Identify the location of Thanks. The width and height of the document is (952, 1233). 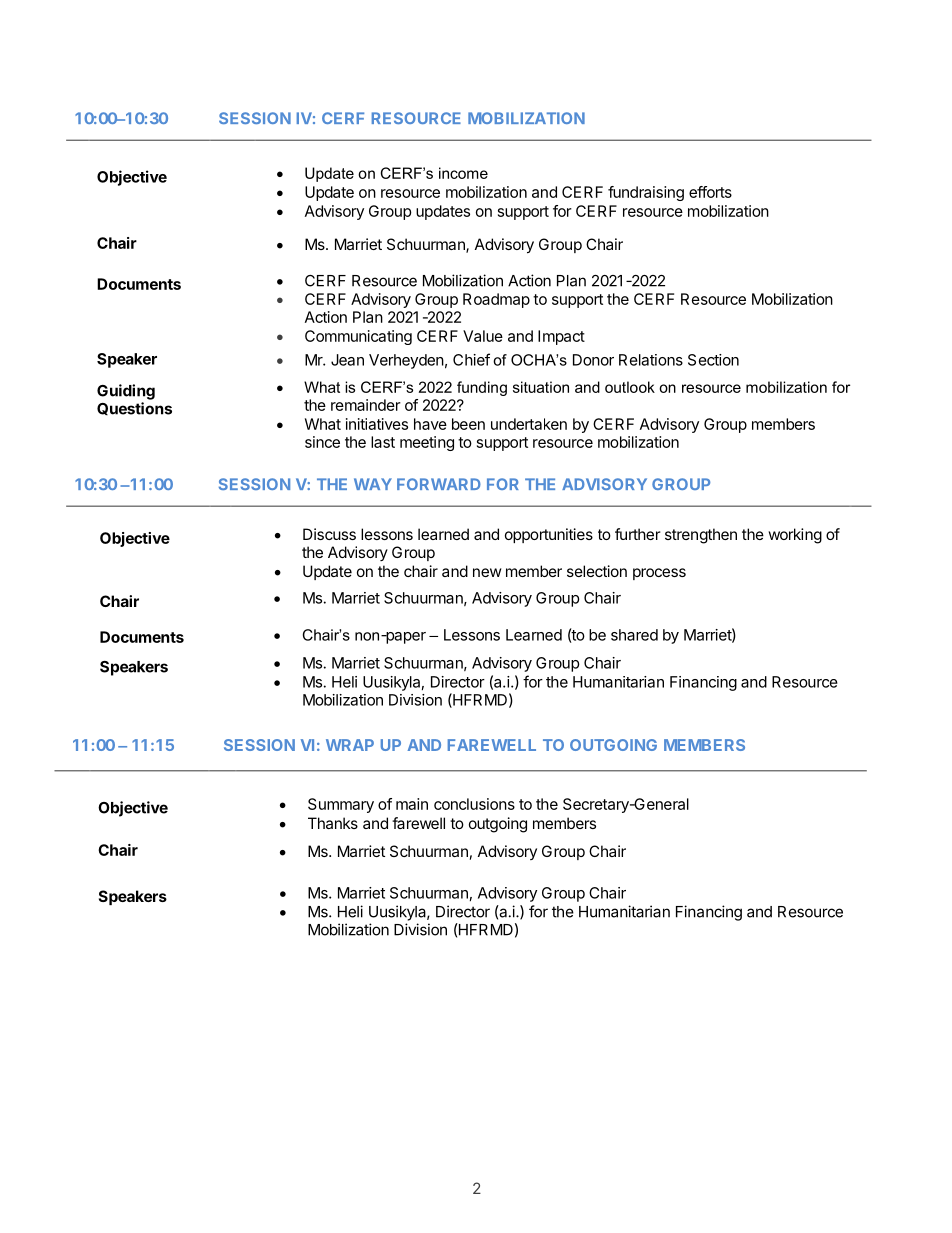
(333, 823).
